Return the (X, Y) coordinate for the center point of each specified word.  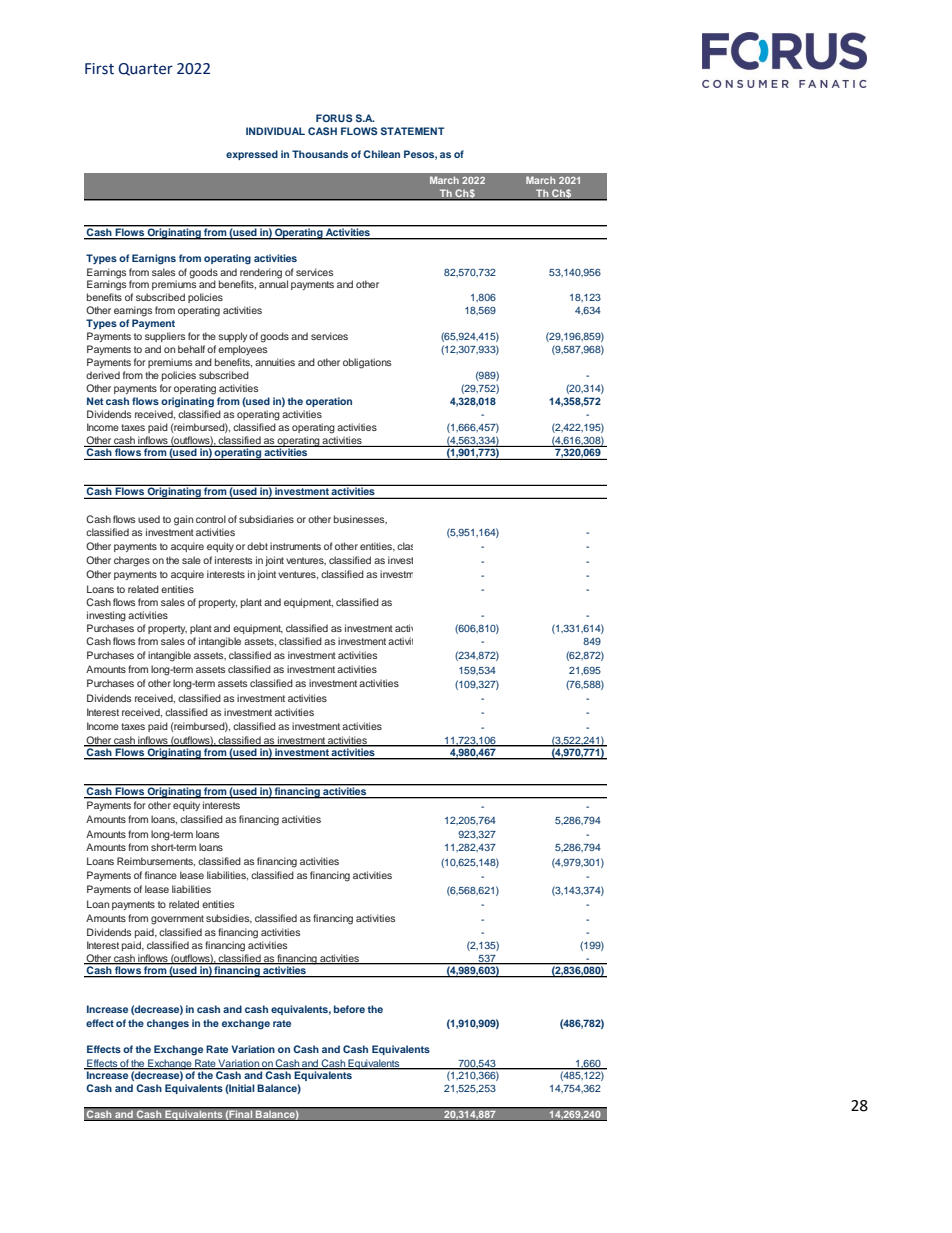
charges (132, 561)
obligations (367, 363)
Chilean (381, 154)
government (177, 920)
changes (168, 1024)
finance (161, 875)
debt (257, 546)
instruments (295, 546)
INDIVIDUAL (275, 131)
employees (242, 350)
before (349, 1009)
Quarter (145, 69)
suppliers (165, 337)
